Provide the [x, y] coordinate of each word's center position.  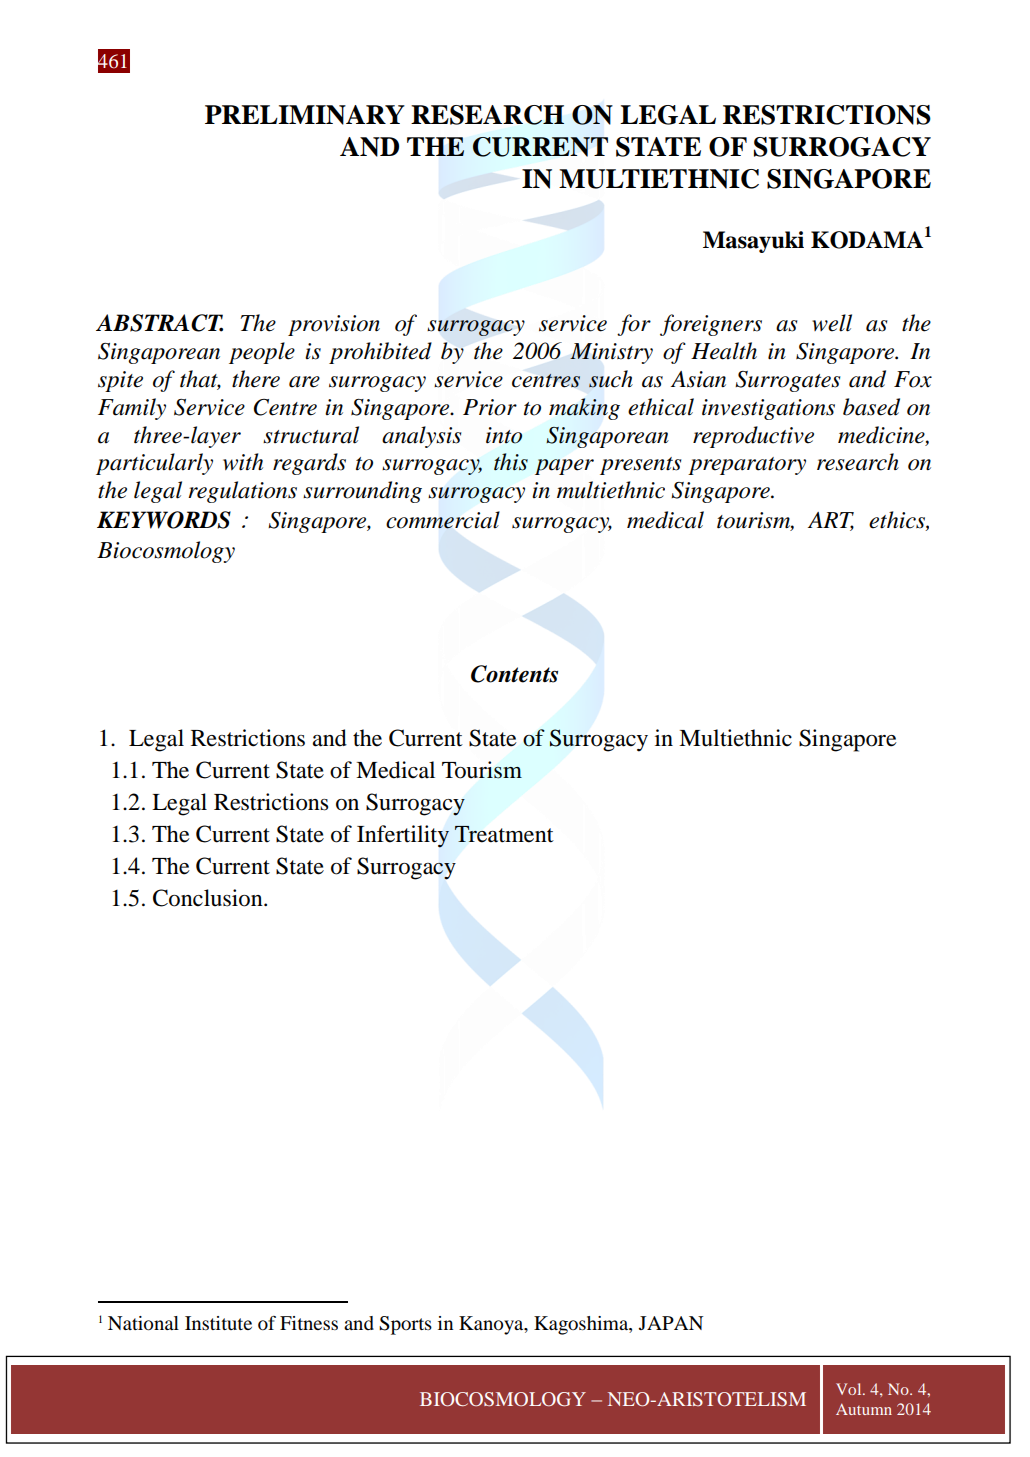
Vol [850, 1389]
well [832, 323]
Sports [405, 1325]
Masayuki [753, 242]
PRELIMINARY [305, 115]
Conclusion [209, 898]
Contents [514, 674]
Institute [218, 1323]
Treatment [504, 834]
